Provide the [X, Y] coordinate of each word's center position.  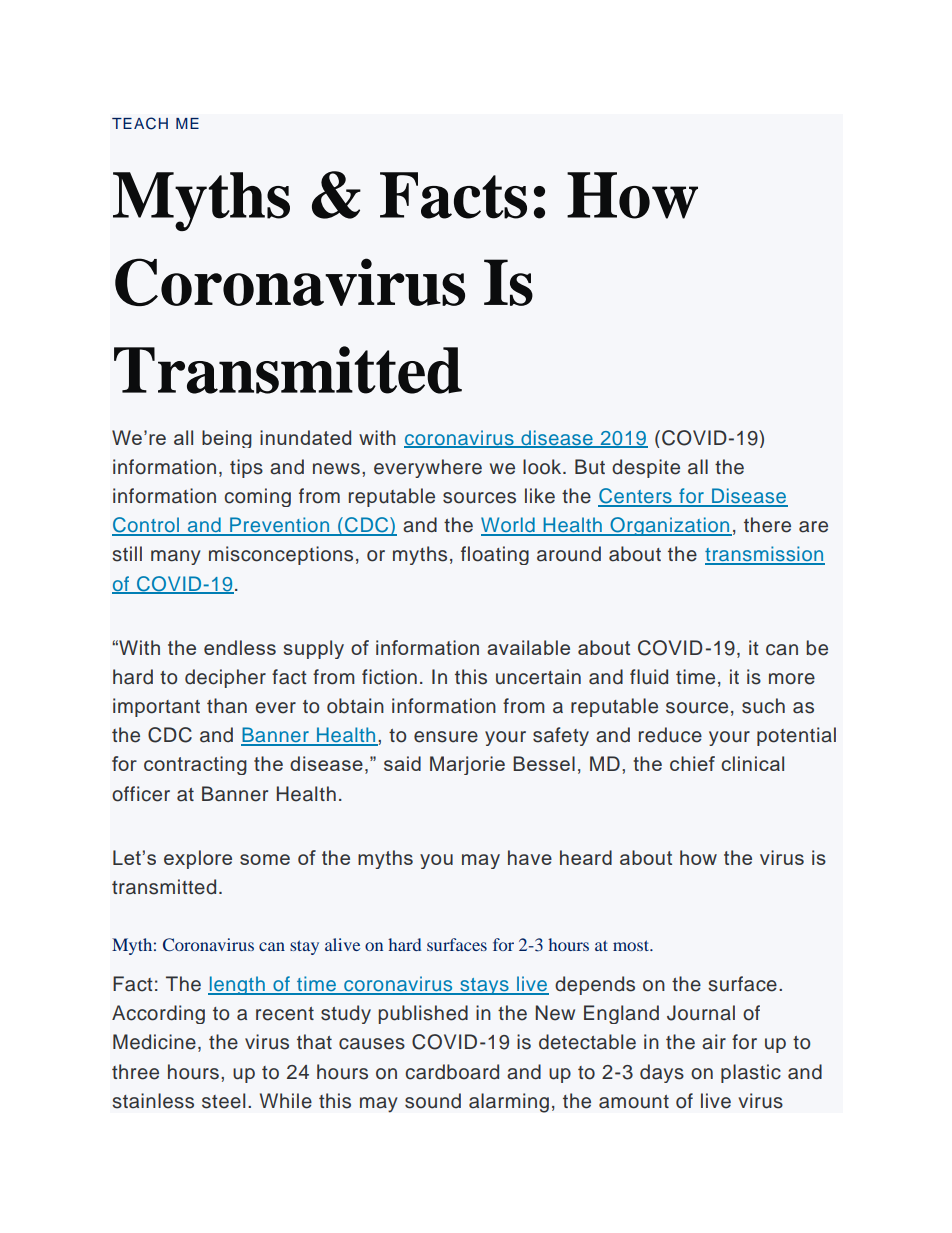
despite [646, 468]
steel [223, 1101]
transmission [765, 555]
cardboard [452, 1072]
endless [240, 647]
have [530, 857]
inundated [305, 437]
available [528, 647]
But [590, 467]
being [227, 439]
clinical [752, 763]
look [543, 467]
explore [198, 859]
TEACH [140, 123]
